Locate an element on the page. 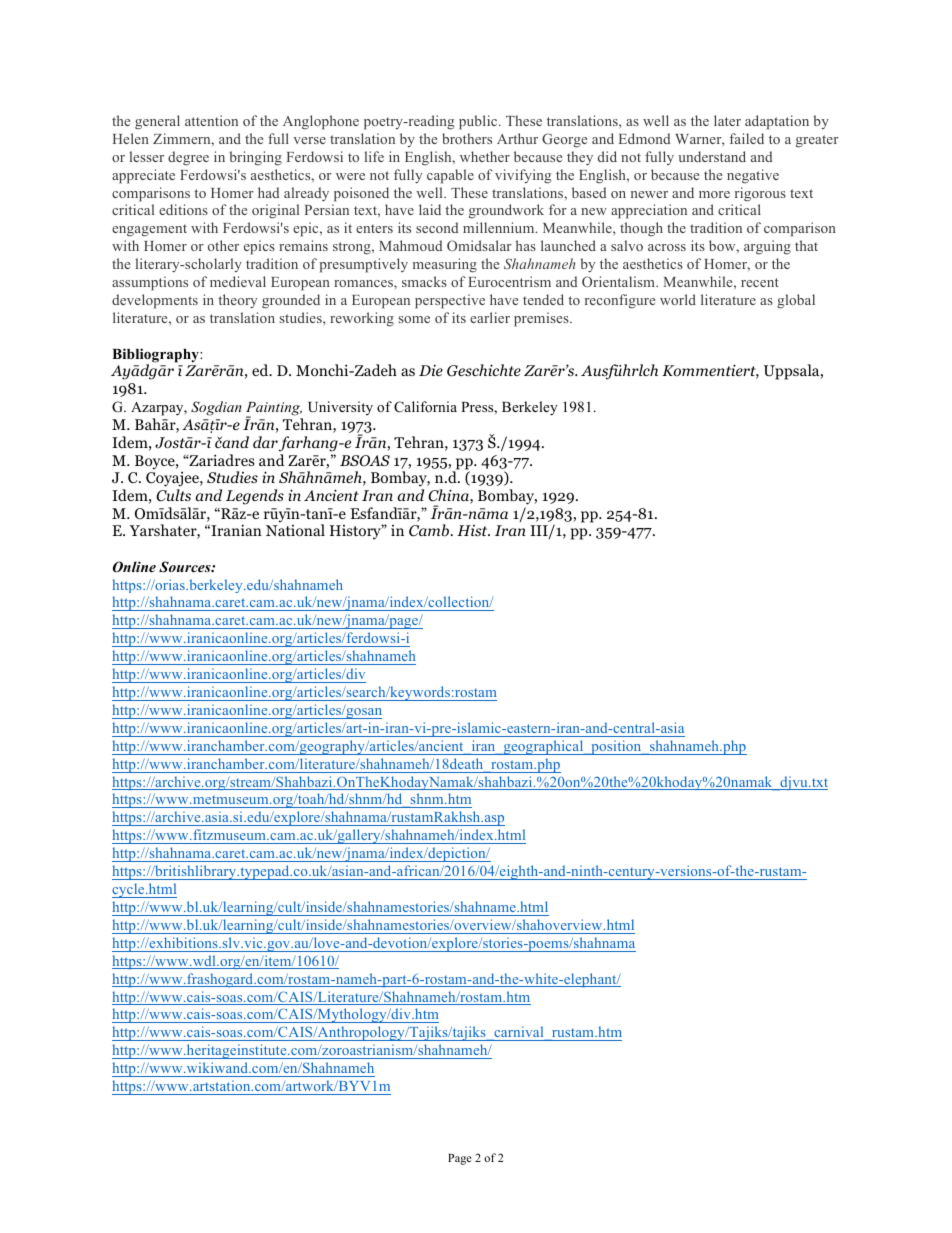 Image resolution: width=952 pixels, height=1233 pixels. public is located at coordinates (479, 122).
